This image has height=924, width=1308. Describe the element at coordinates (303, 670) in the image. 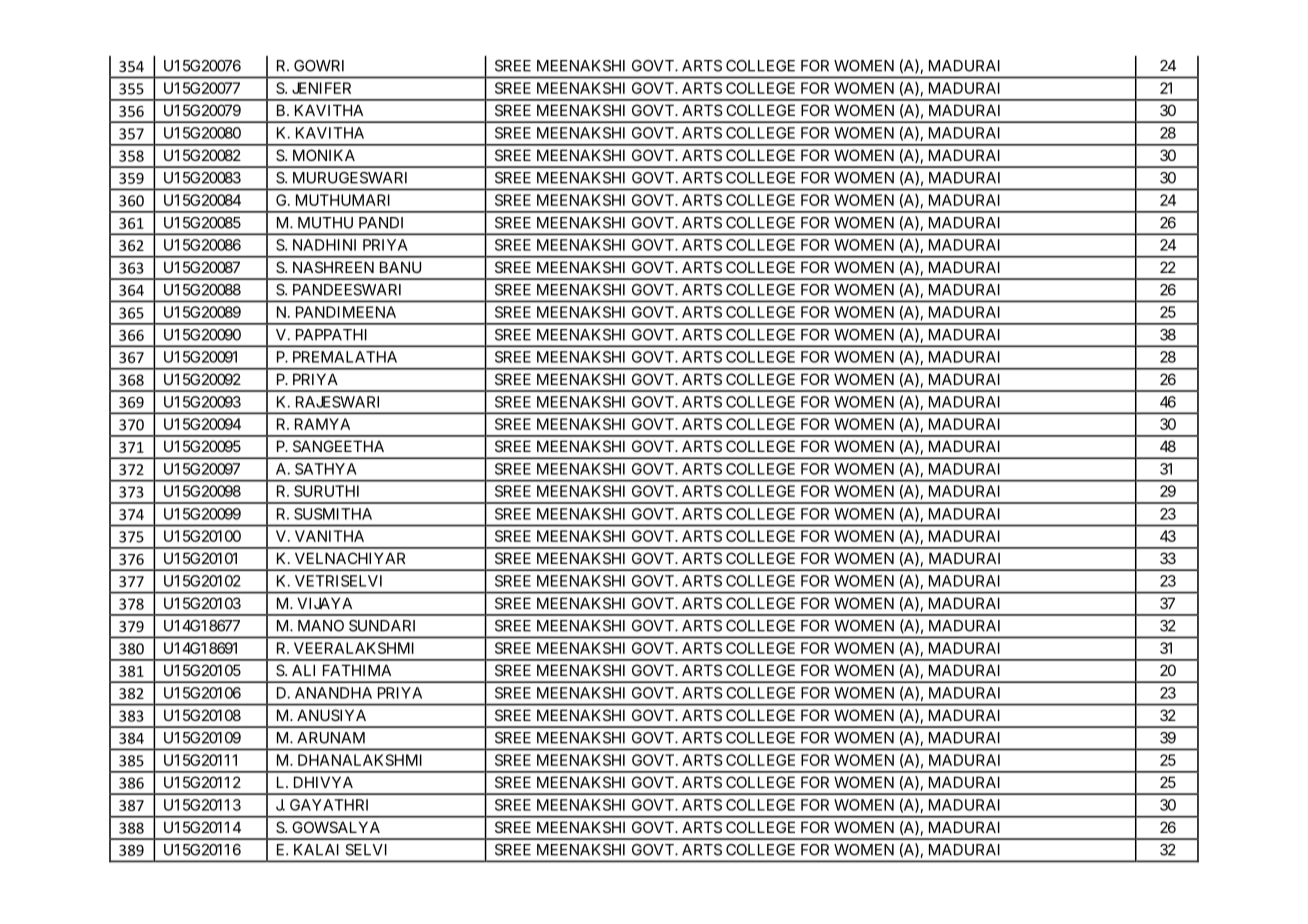

I see `ALI` at that location.
